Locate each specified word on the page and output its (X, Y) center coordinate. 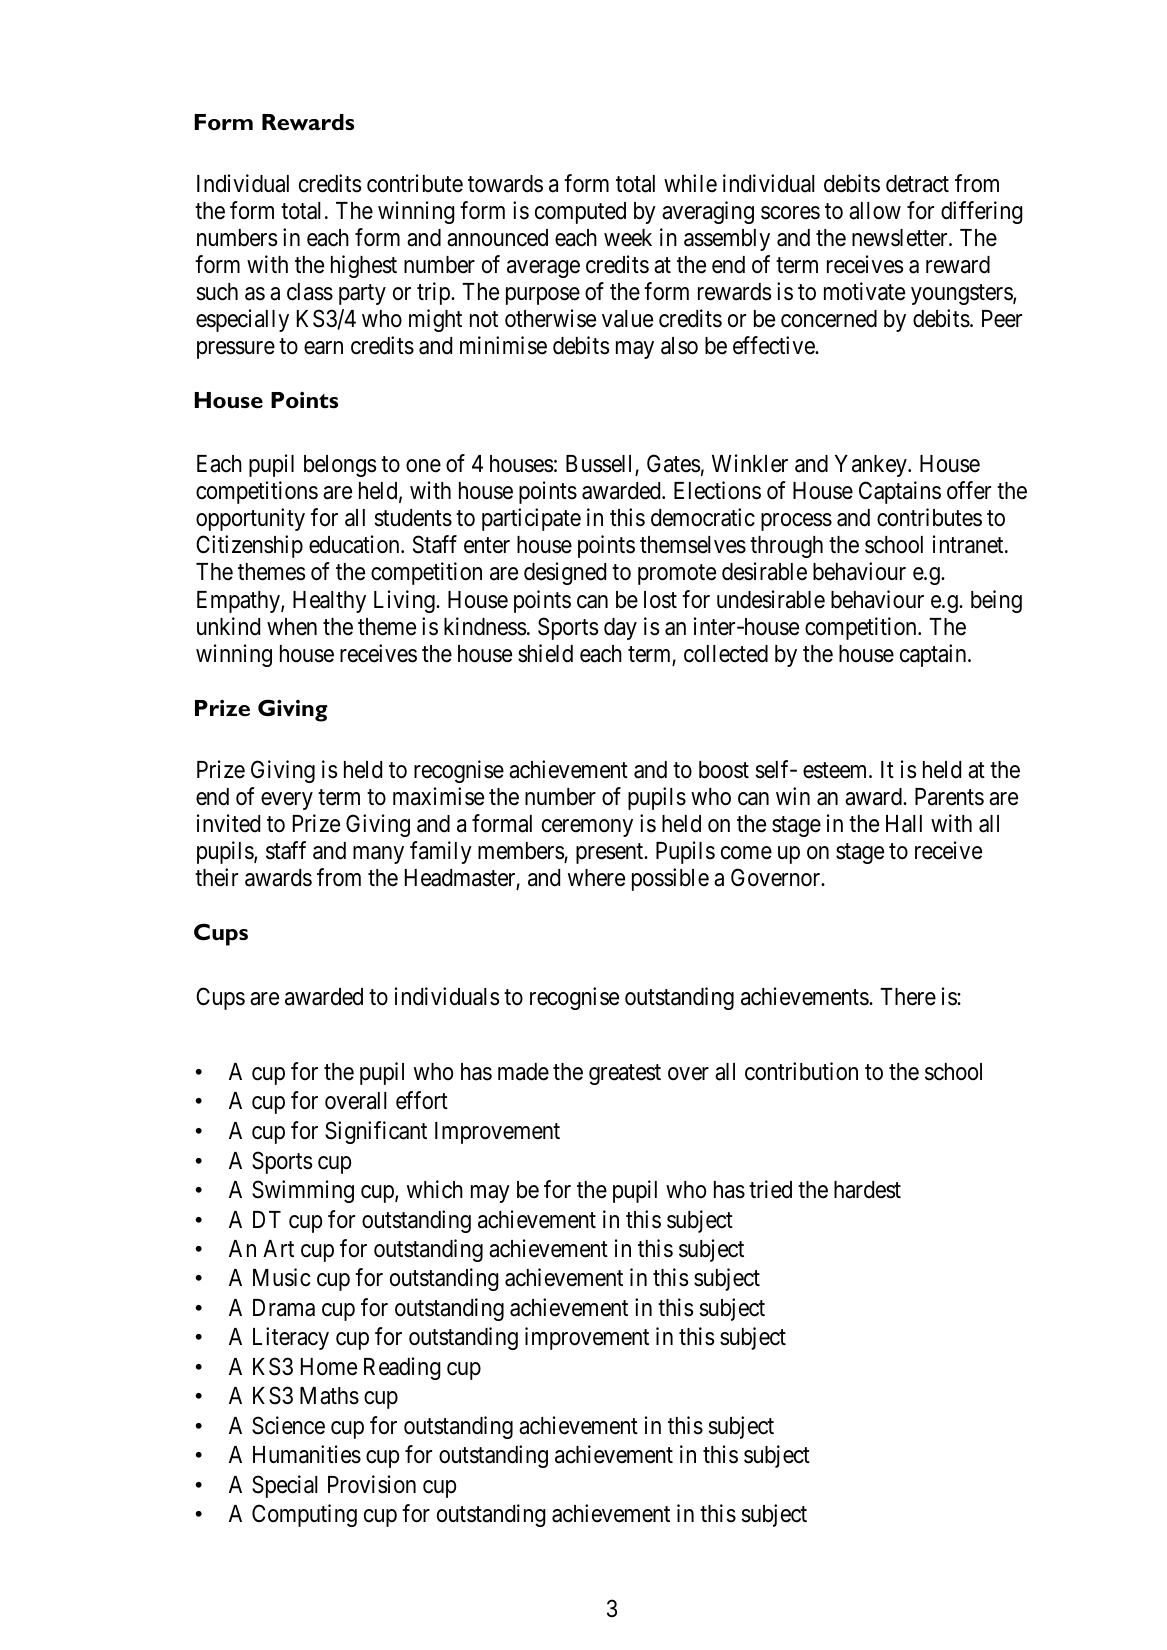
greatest (625, 1074)
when (292, 627)
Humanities (307, 1454)
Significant (376, 1132)
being (996, 601)
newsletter (901, 238)
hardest (867, 1190)
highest (364, 266)
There (908, 997)
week (628, 238)
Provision (372, 1484)
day (620, 629)
